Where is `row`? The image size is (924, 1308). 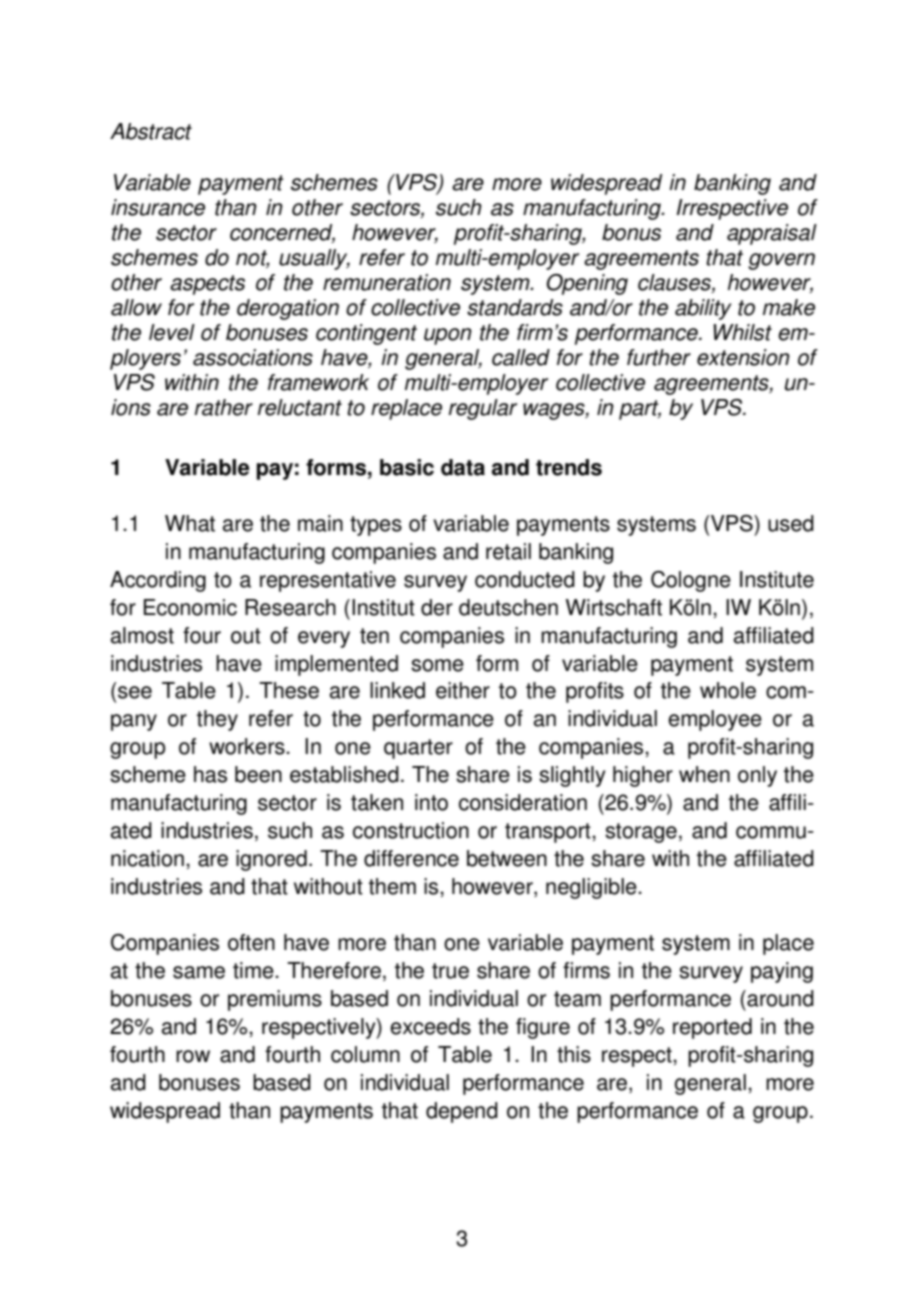 row is located at coordinates (193, 1056).
